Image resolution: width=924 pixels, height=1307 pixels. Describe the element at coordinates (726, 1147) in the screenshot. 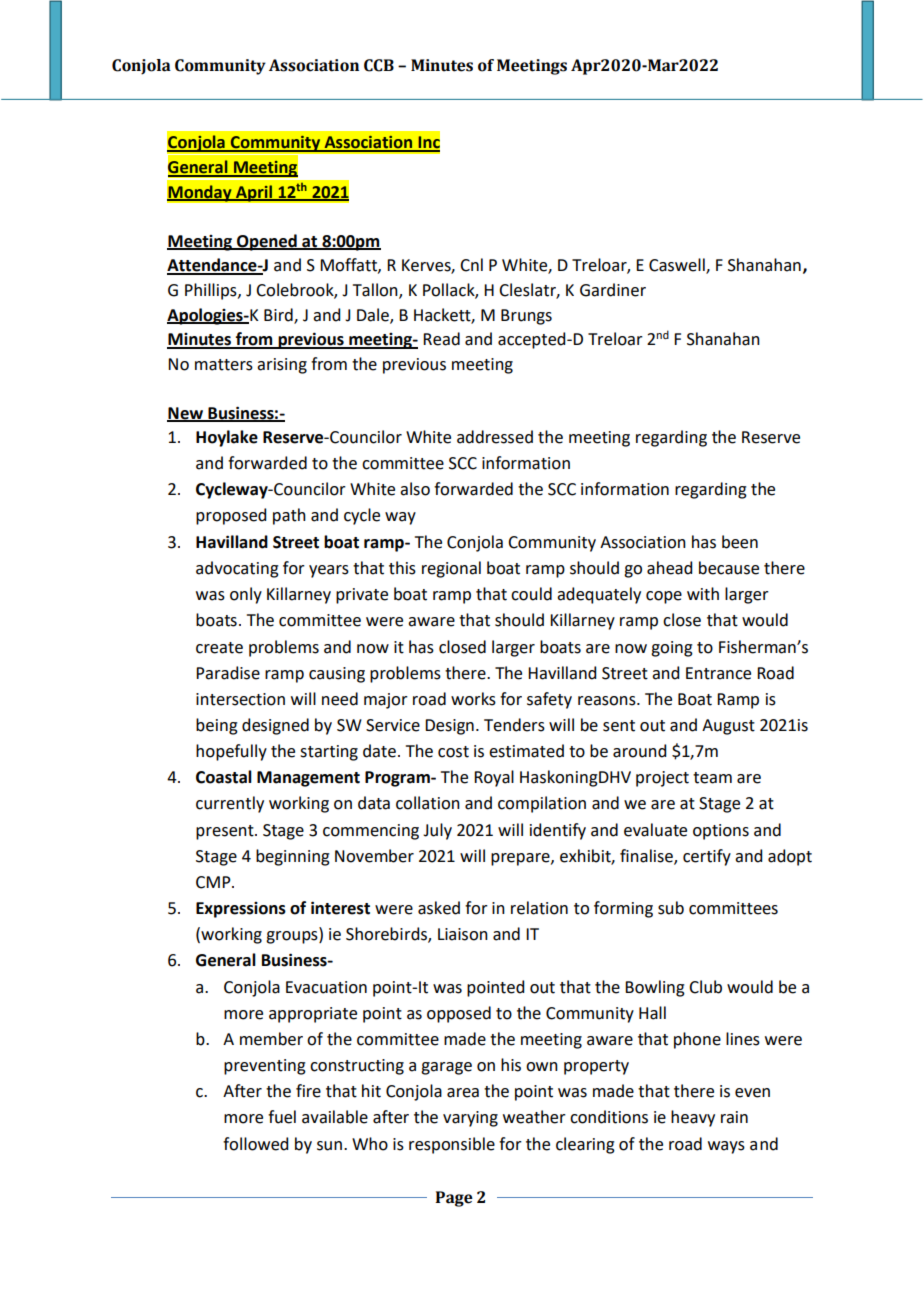

I see `ways` at that location.
